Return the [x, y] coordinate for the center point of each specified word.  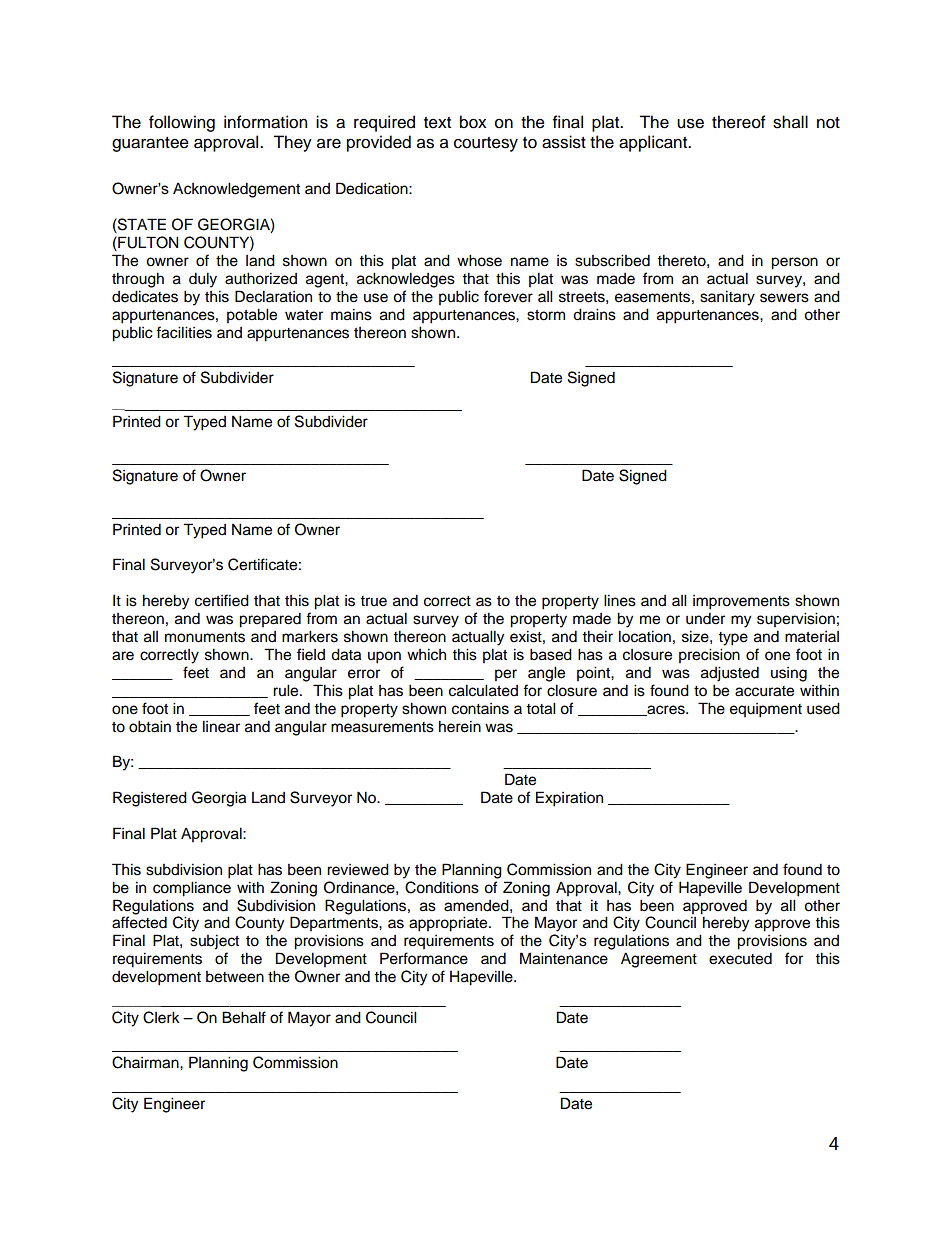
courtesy [486, 144]
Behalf [244, 1017]
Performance [424, 958]
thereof [739, 122]
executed [740, 958]
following [182, 123]
